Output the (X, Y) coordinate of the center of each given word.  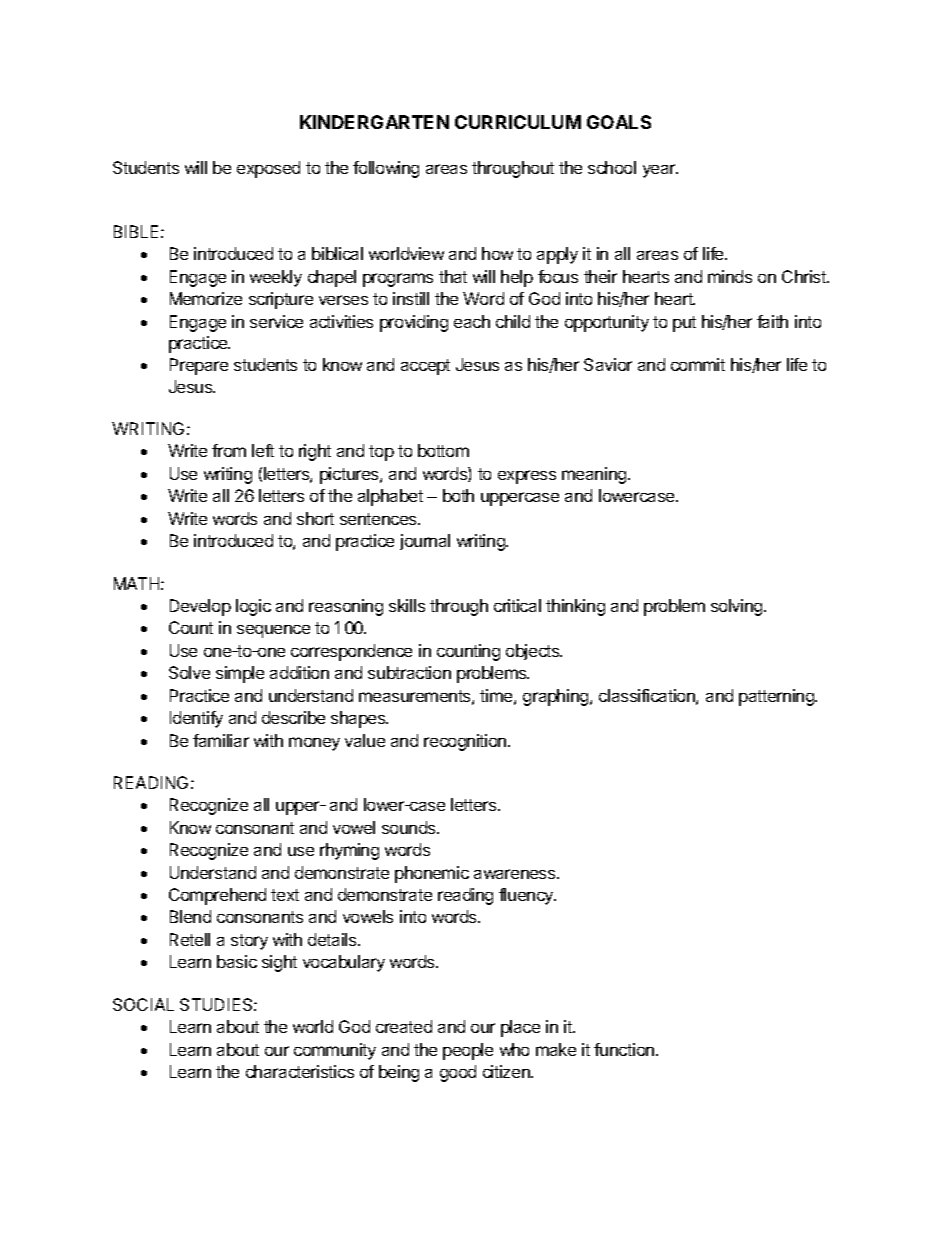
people (468, 1051)
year (660, 171)
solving (738, 607)
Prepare (199, 366)
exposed (268, 169)
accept (425, 367)
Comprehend (217, 896)
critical (517, 605)
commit (698, 364)
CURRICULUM (518, 122)
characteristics (300, 1071)
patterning (777, 697)
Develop (200, 607)
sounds (410, 827)
